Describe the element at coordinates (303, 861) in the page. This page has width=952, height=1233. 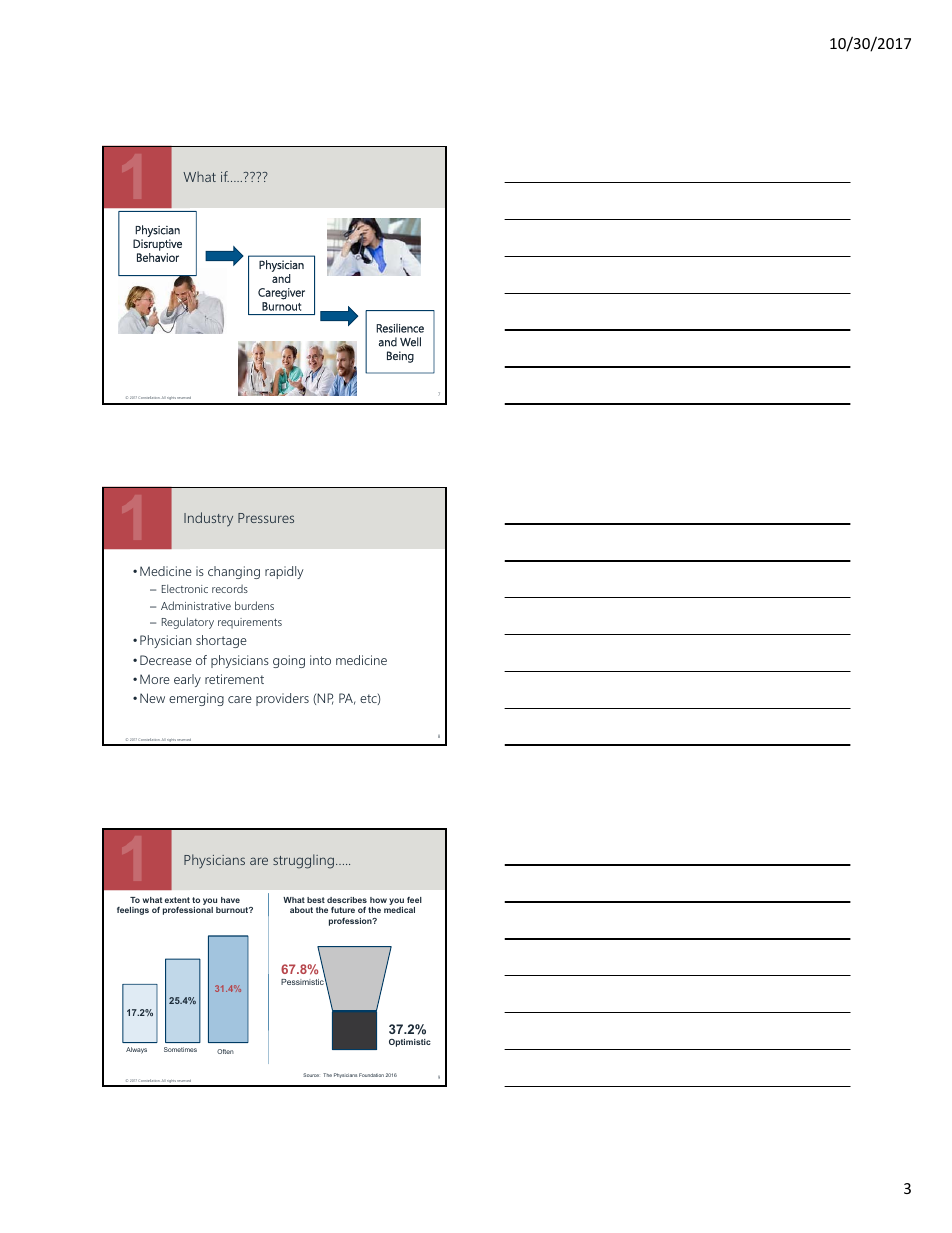
I see `struggling` at that location.
